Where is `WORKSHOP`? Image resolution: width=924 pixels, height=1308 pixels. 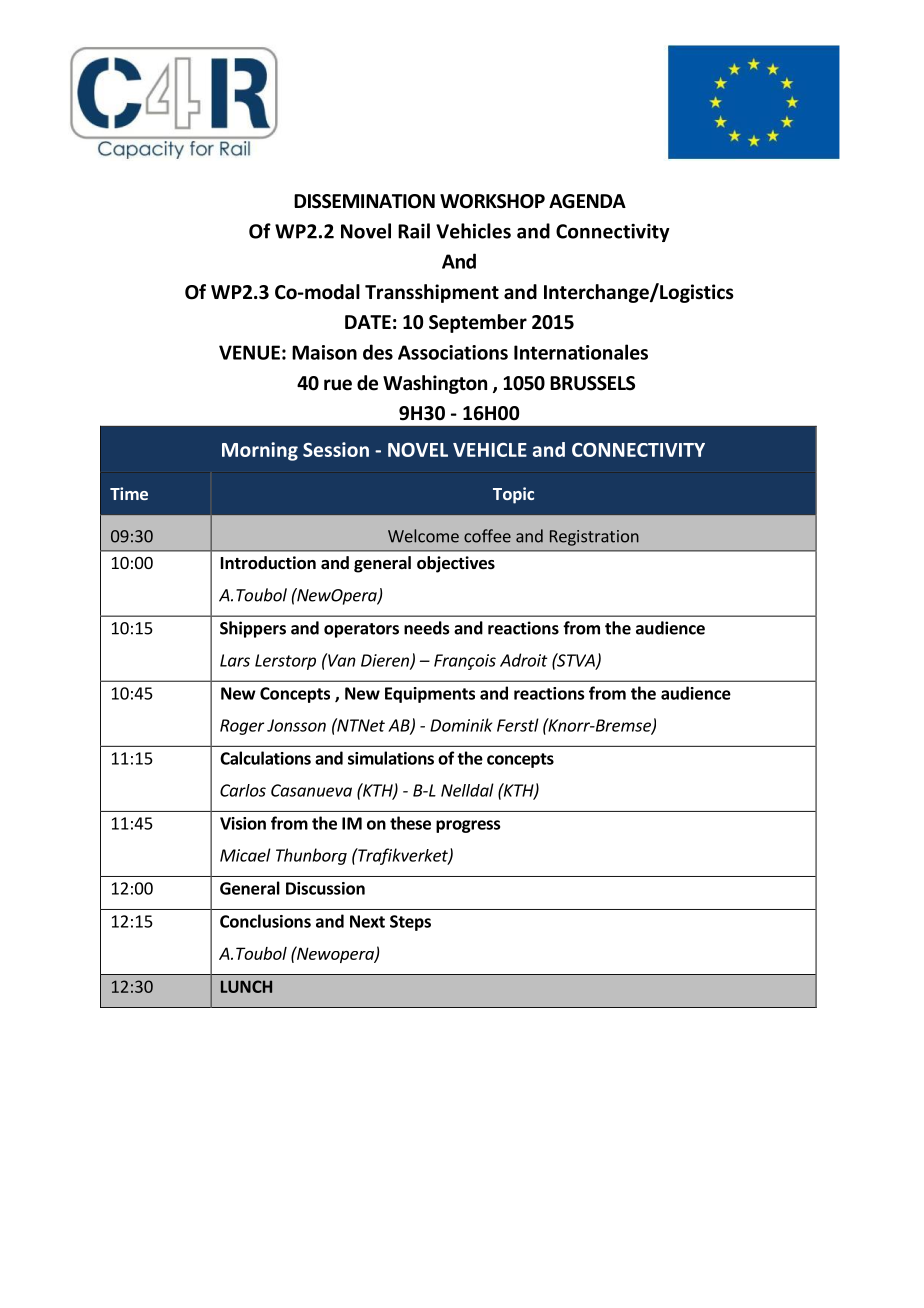
WORKSHOP is located at coordinates (492, 201).
